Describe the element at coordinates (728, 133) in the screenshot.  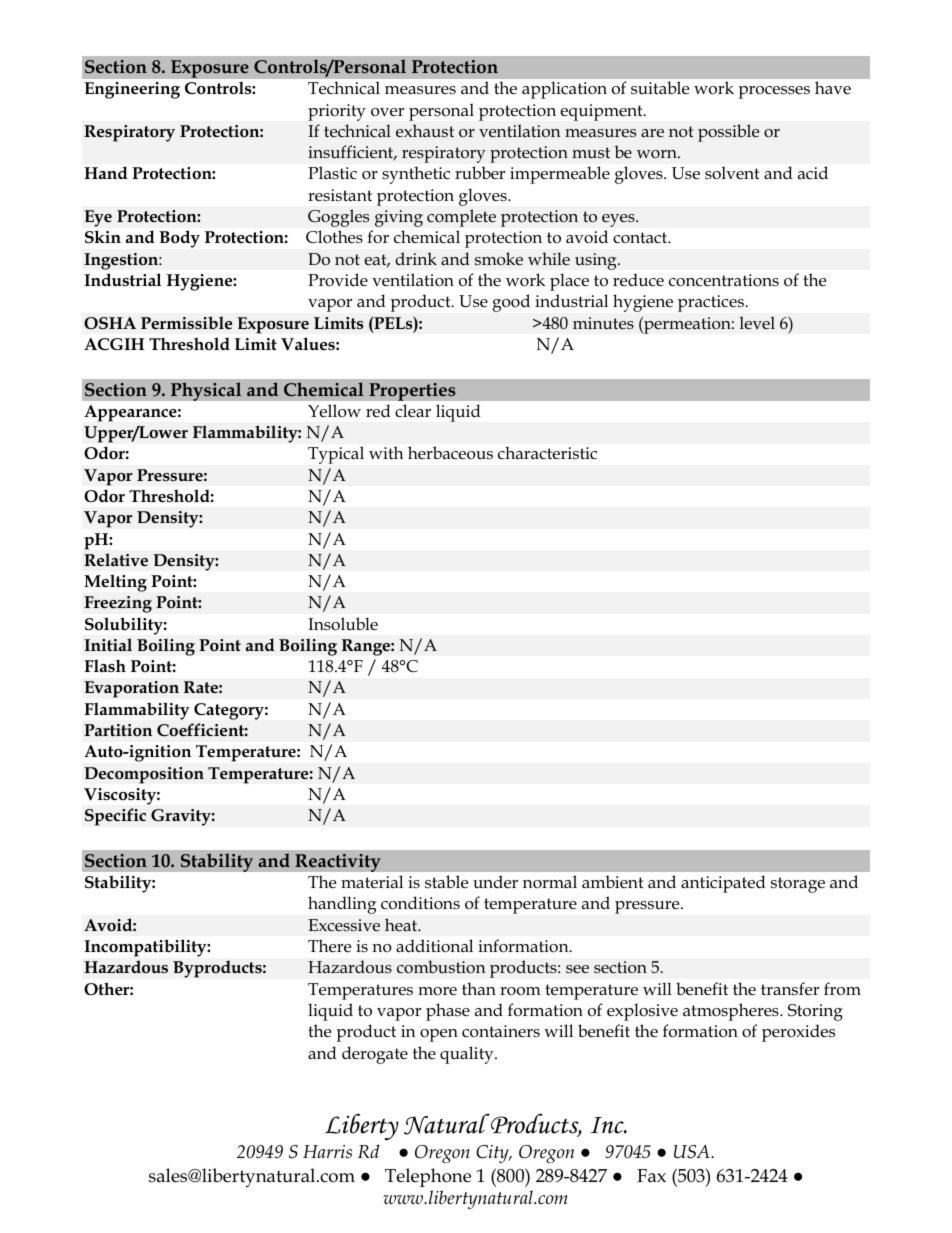
I see `possible` at that location.
